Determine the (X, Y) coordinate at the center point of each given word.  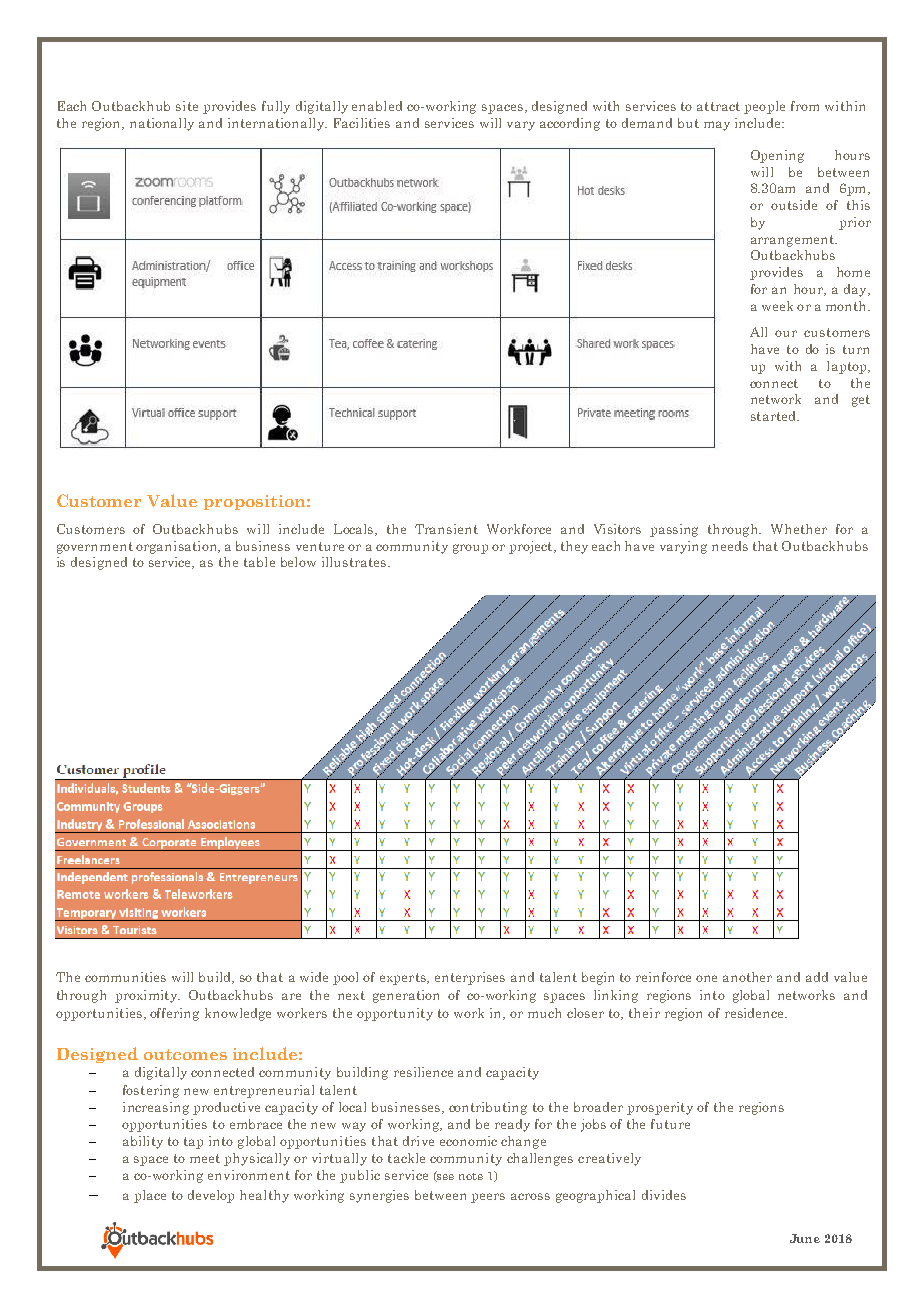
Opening (777, 156)
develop (211, 1196)
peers (488, 1198)
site (187, 106)
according (570, 124)
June (805, 1238)
